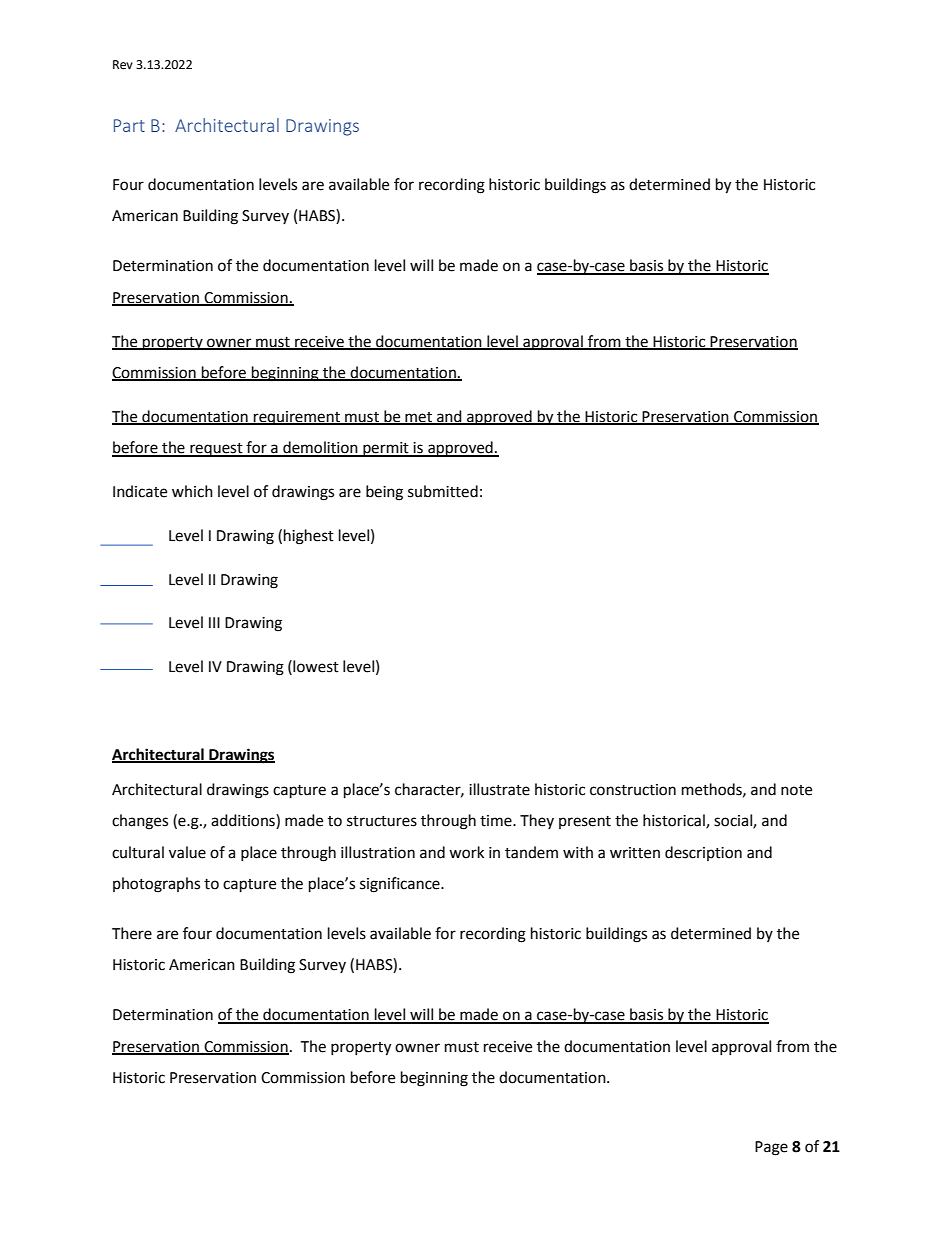 Image resolution: width=952 pixels, height=1233 pixels. Describe the element at coordinates (244, 821) in the image. I see `additions` at that location.
